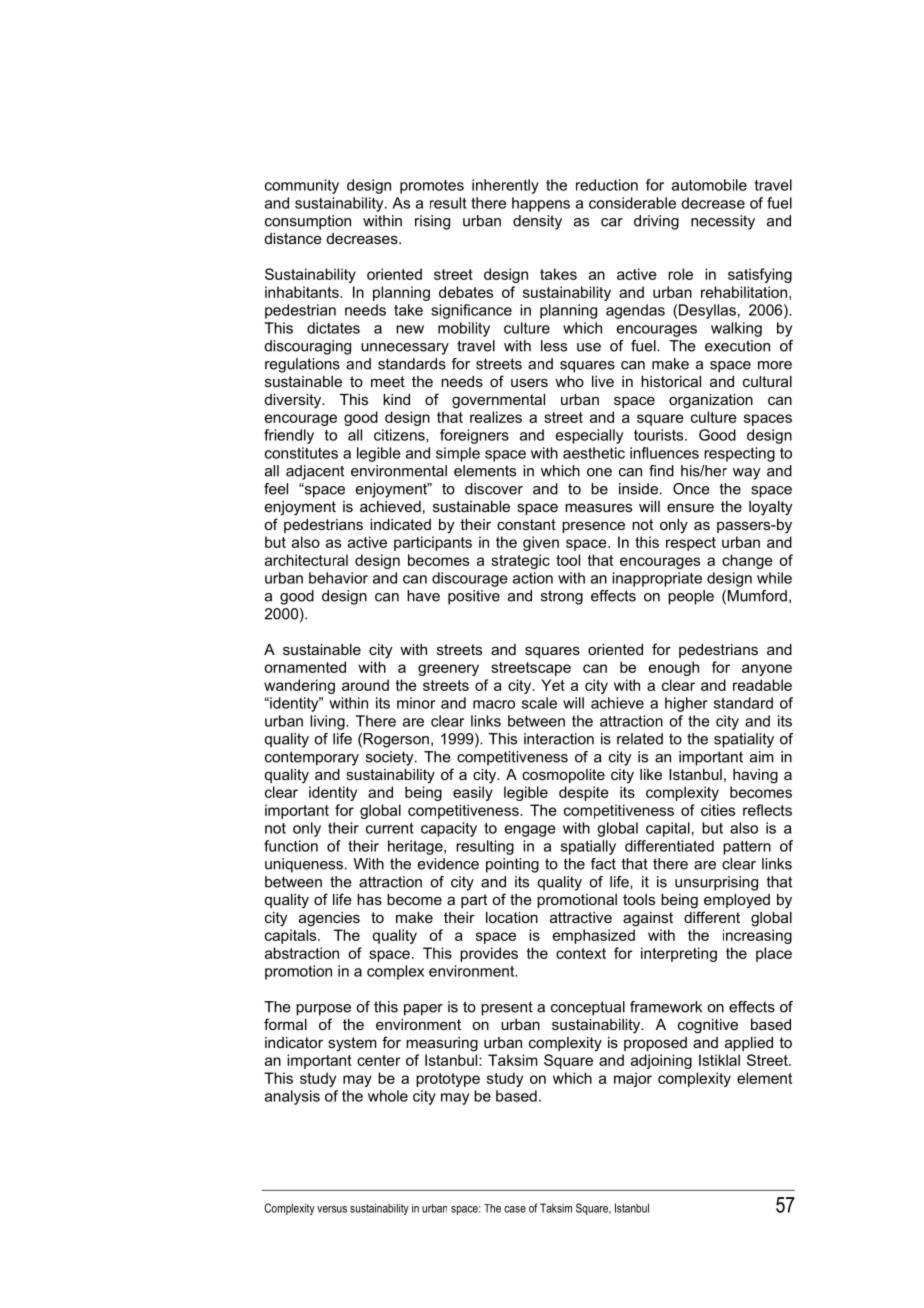 This image has height=1308, width=924. What do you see at coordinates (661, 1061) in the image?
I see `adjoining` at bounding box center [661, 1061].
